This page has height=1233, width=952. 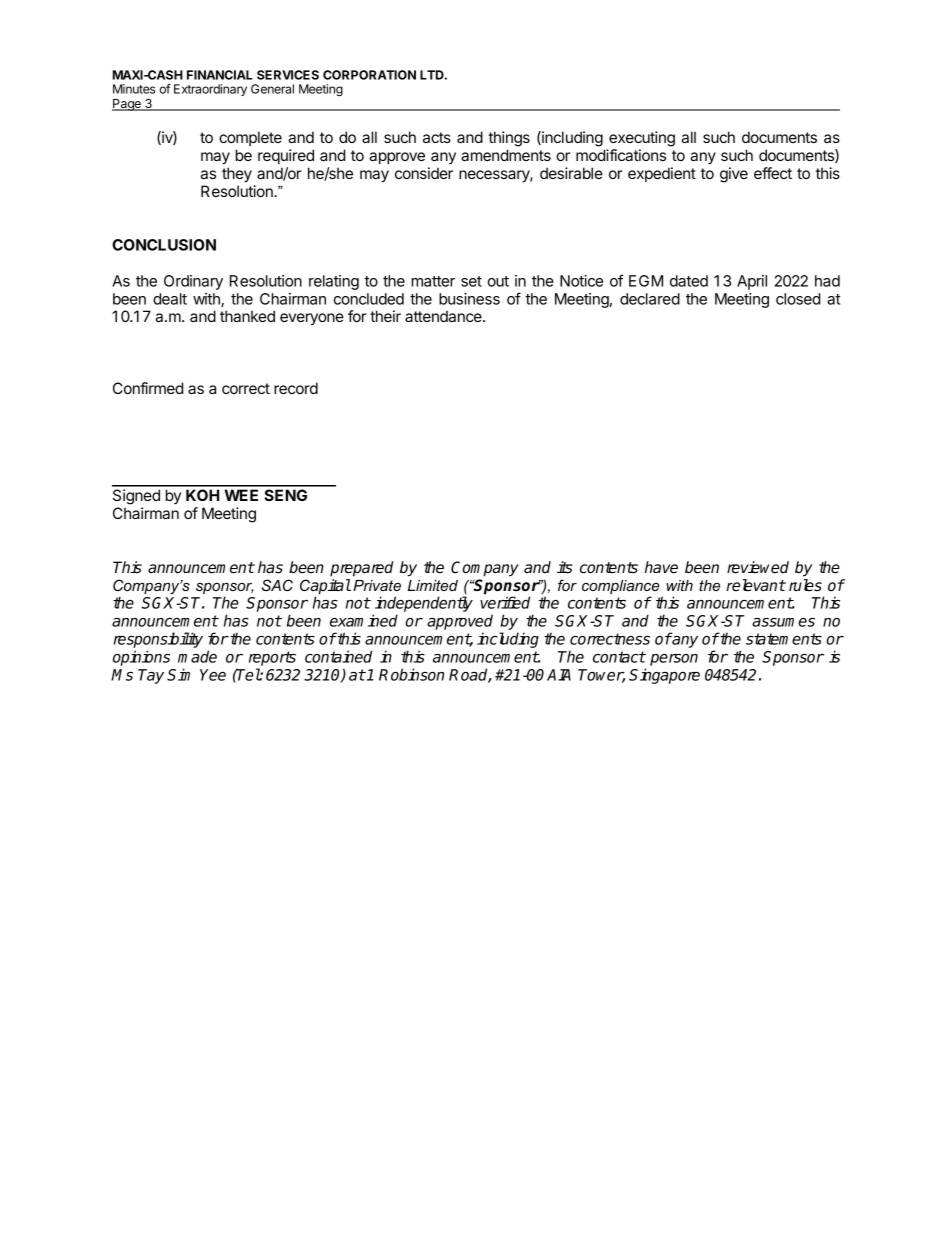 I want to click on executing, so click(x=642, y=139).
